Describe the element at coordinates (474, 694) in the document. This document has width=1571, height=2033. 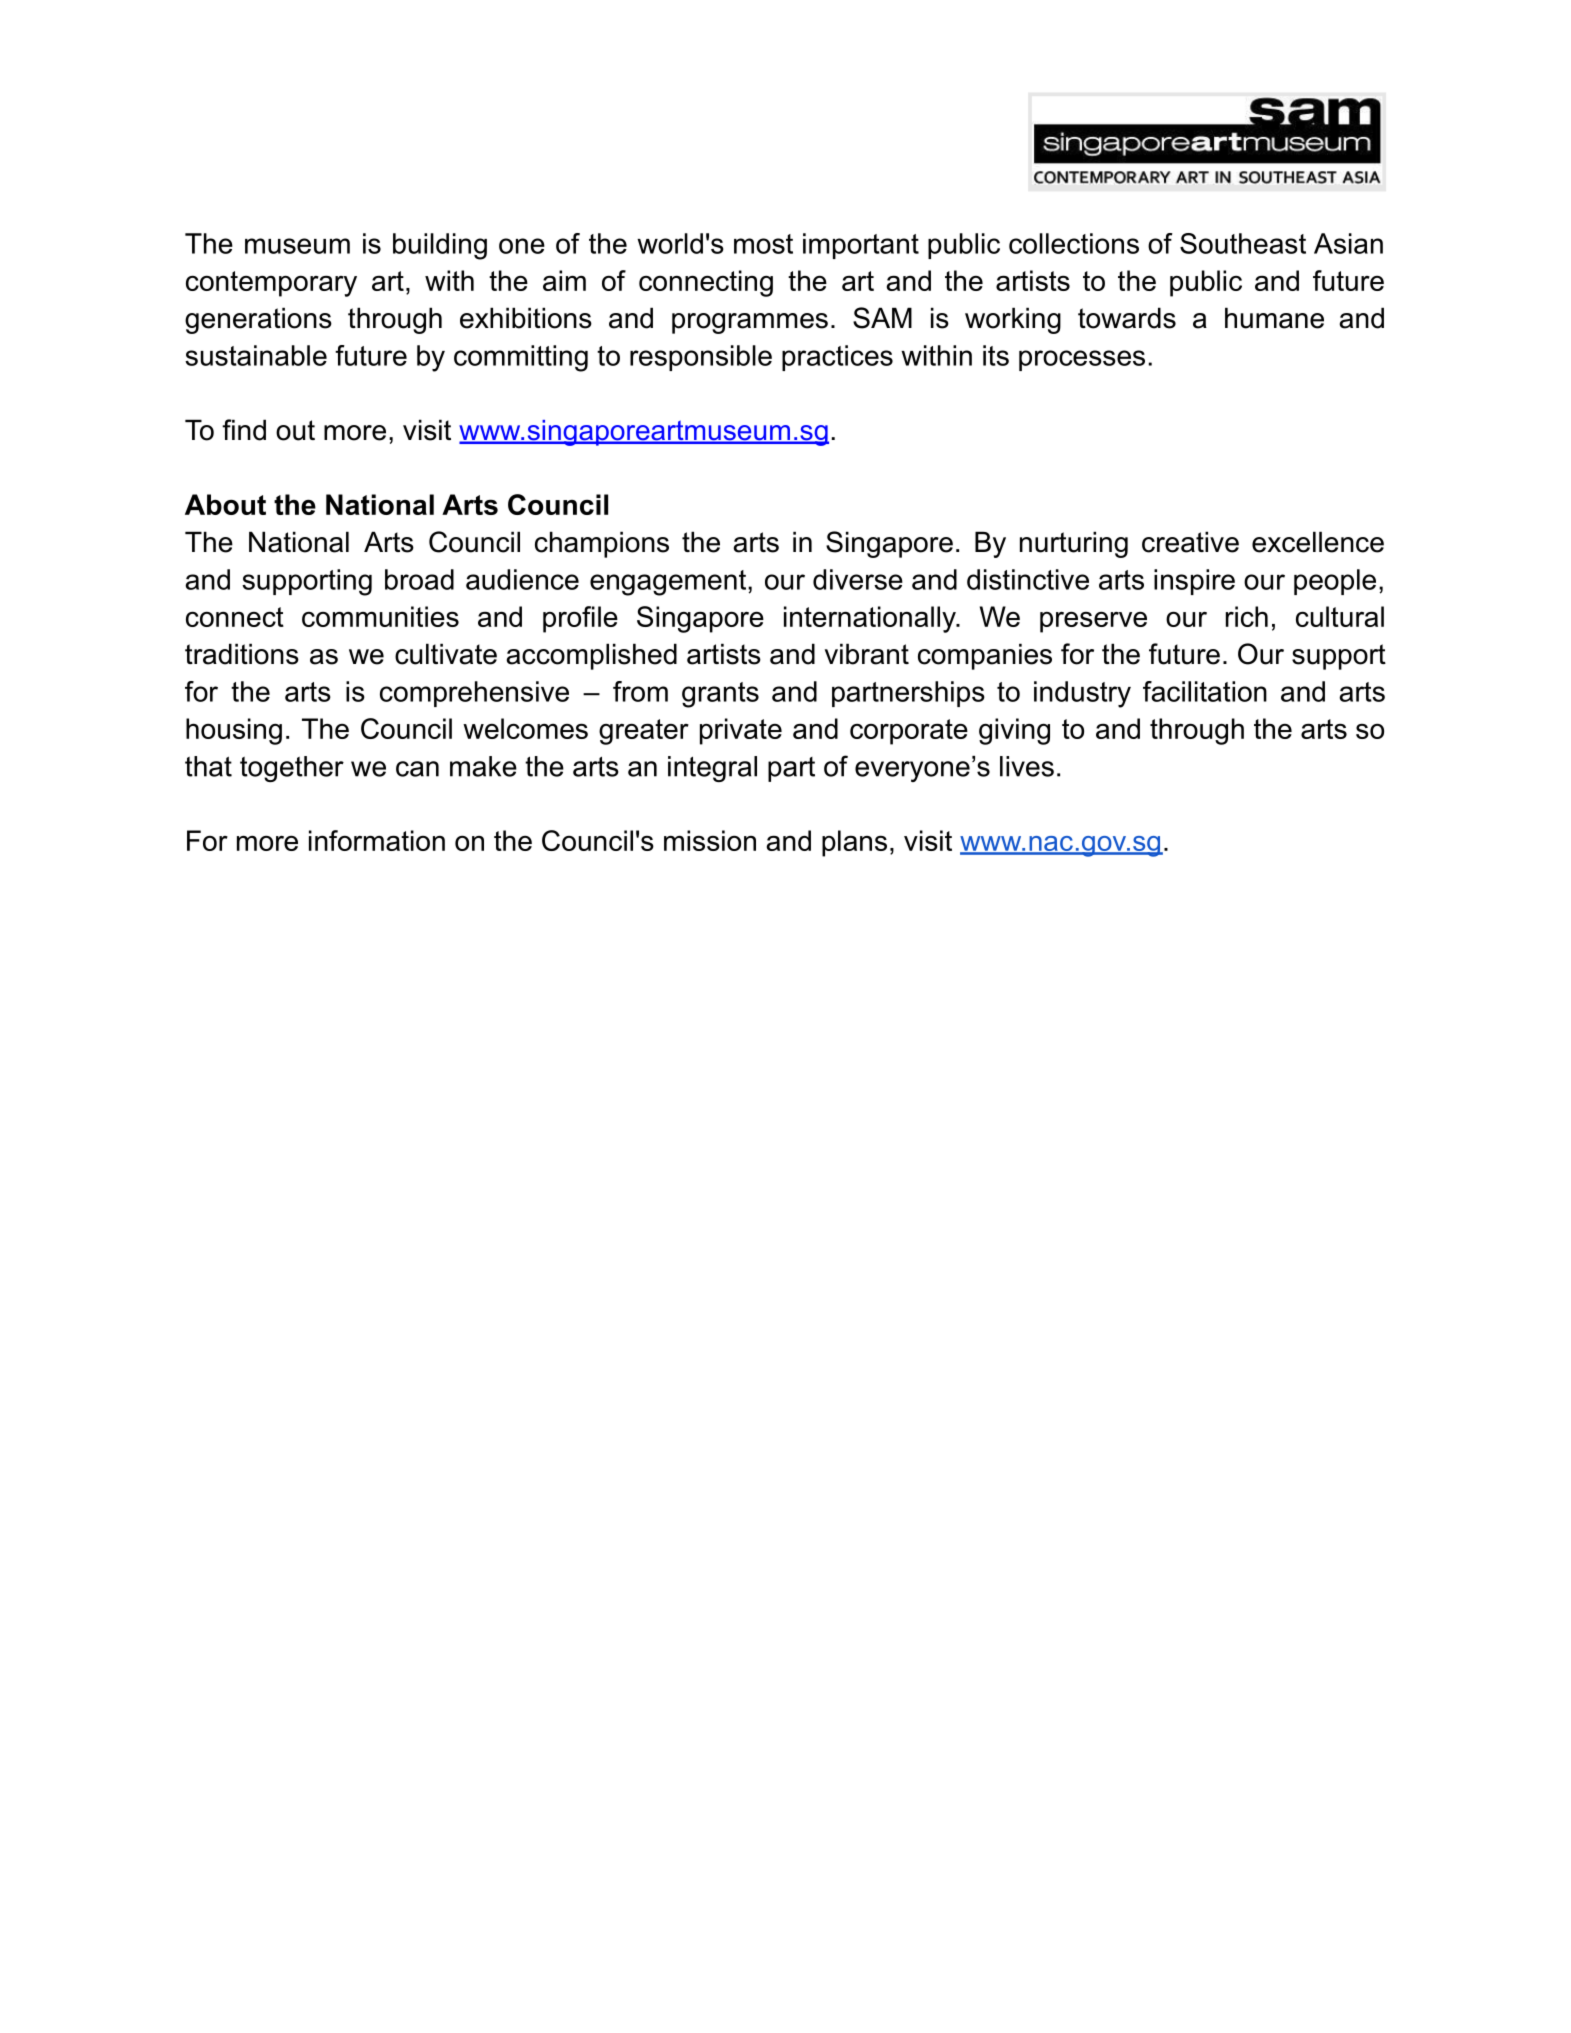
I see `comprehensive` at that location.
